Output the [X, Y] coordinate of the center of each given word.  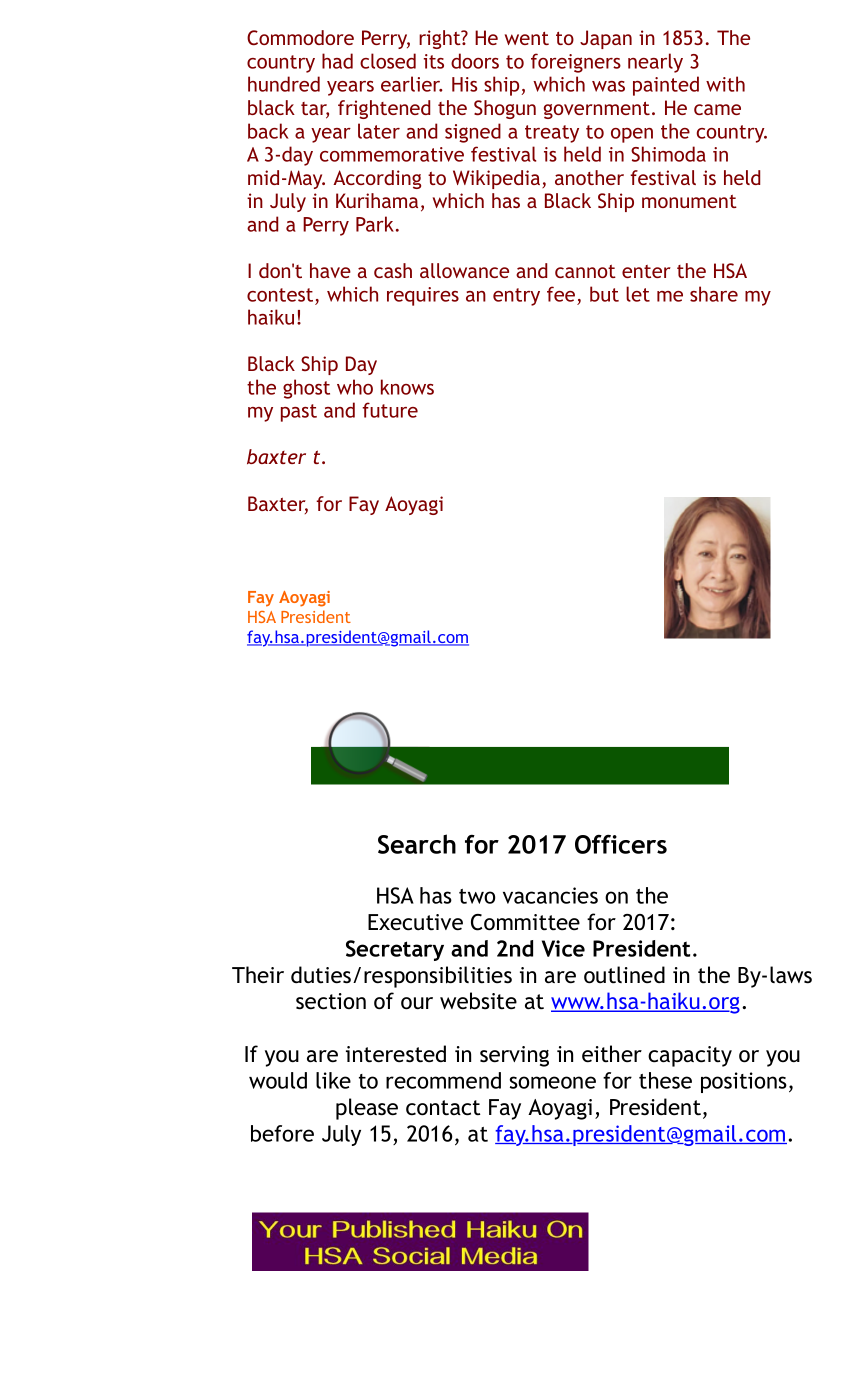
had [337, 61]
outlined [624, 975]
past [299, 413]
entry [516, 297]
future [390, 410]
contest [280, 295]
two [477, 896]
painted [666, 86]
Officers [621, 844]
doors [475, 61]
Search [417, 844]
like [333, 1080]
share [714, 294]
